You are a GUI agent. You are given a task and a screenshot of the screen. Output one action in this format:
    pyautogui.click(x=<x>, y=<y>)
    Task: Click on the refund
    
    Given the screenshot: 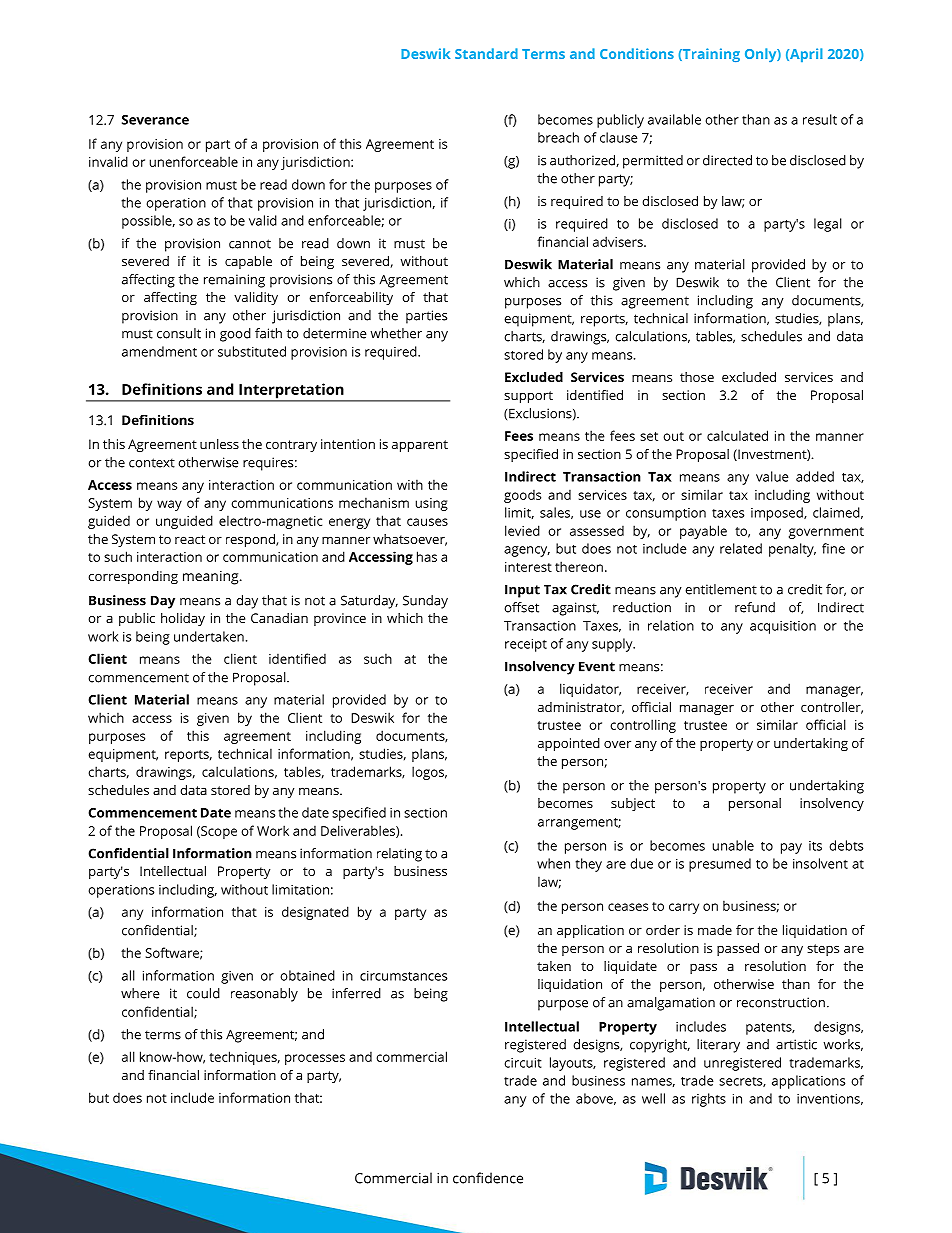 What is the action you would take?
    pyautogui.click(x=755, y=607)
